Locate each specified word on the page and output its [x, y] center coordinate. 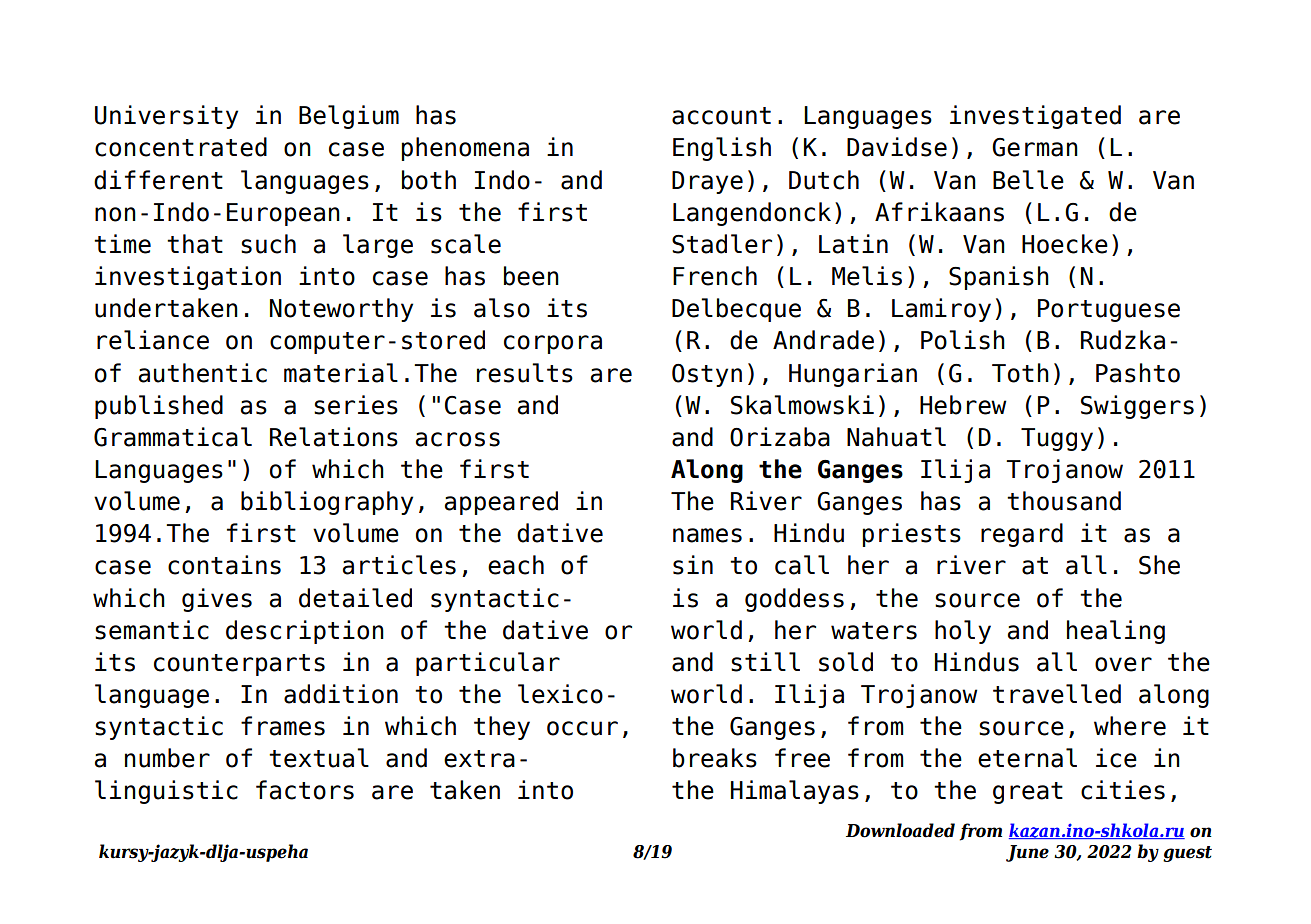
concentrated [181, 147]
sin [693, 565]
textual [319, 758]
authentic [203, 373]
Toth [1020, 373]
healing [1116, 632]
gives [217, 600]
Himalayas [795, 792]
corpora [553, 344]
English [722, 149]
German [1035, 147]
